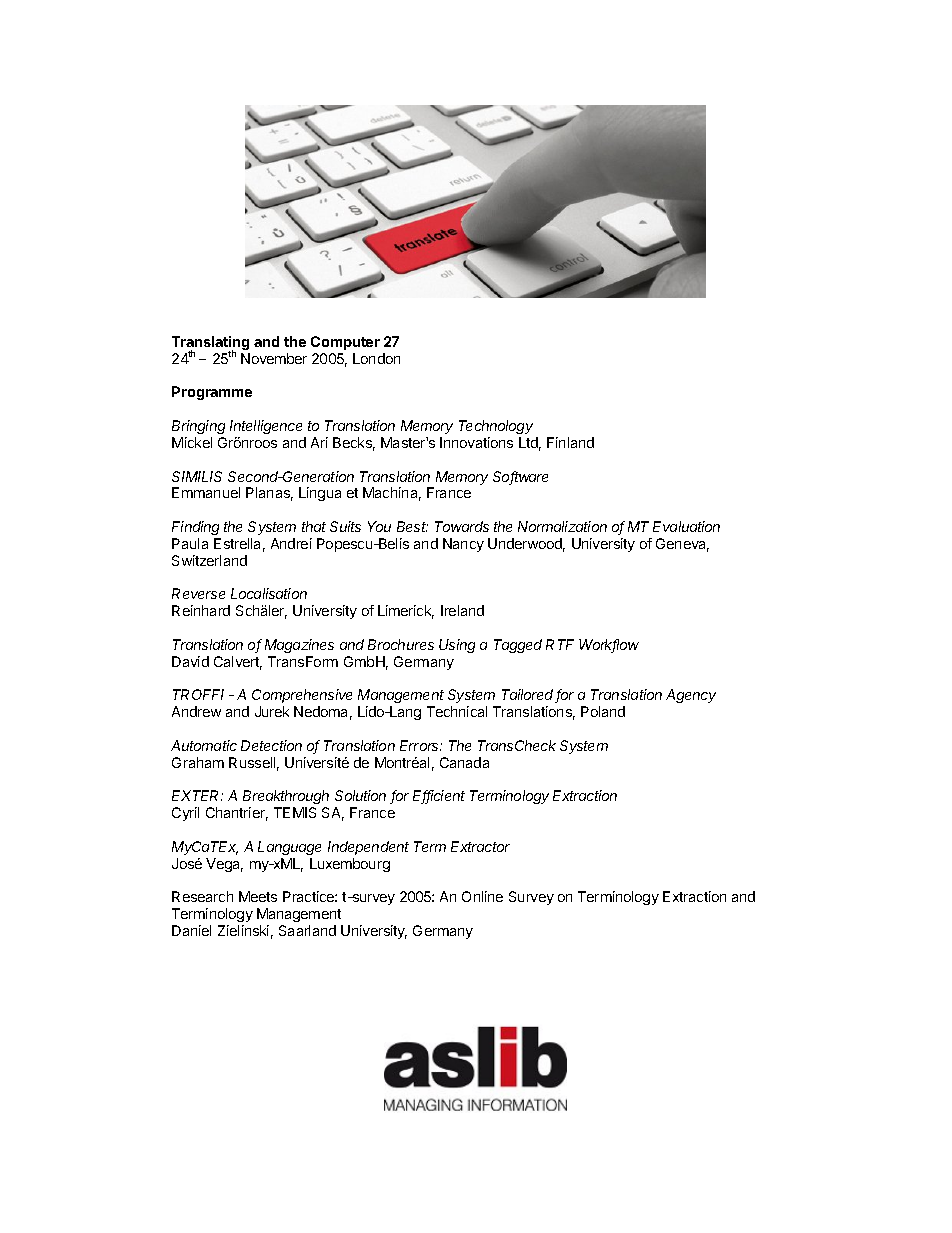 The width and height of the page is (952, 1233). Describe the element at coordinates (570, 442) in the page. I see `Finland` at that location.
